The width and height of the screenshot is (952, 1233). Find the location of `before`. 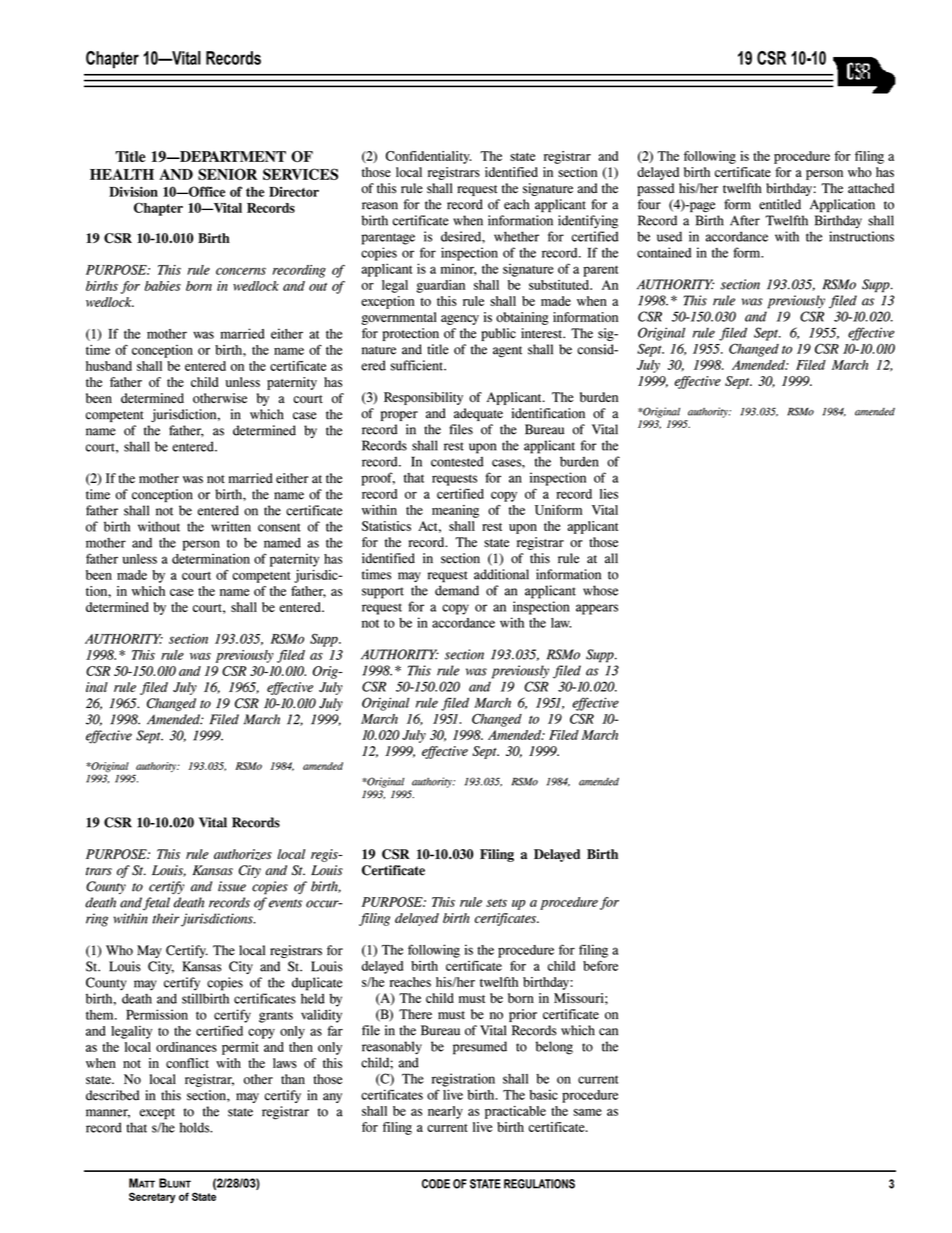

before is located at coordinates (600, 966).
